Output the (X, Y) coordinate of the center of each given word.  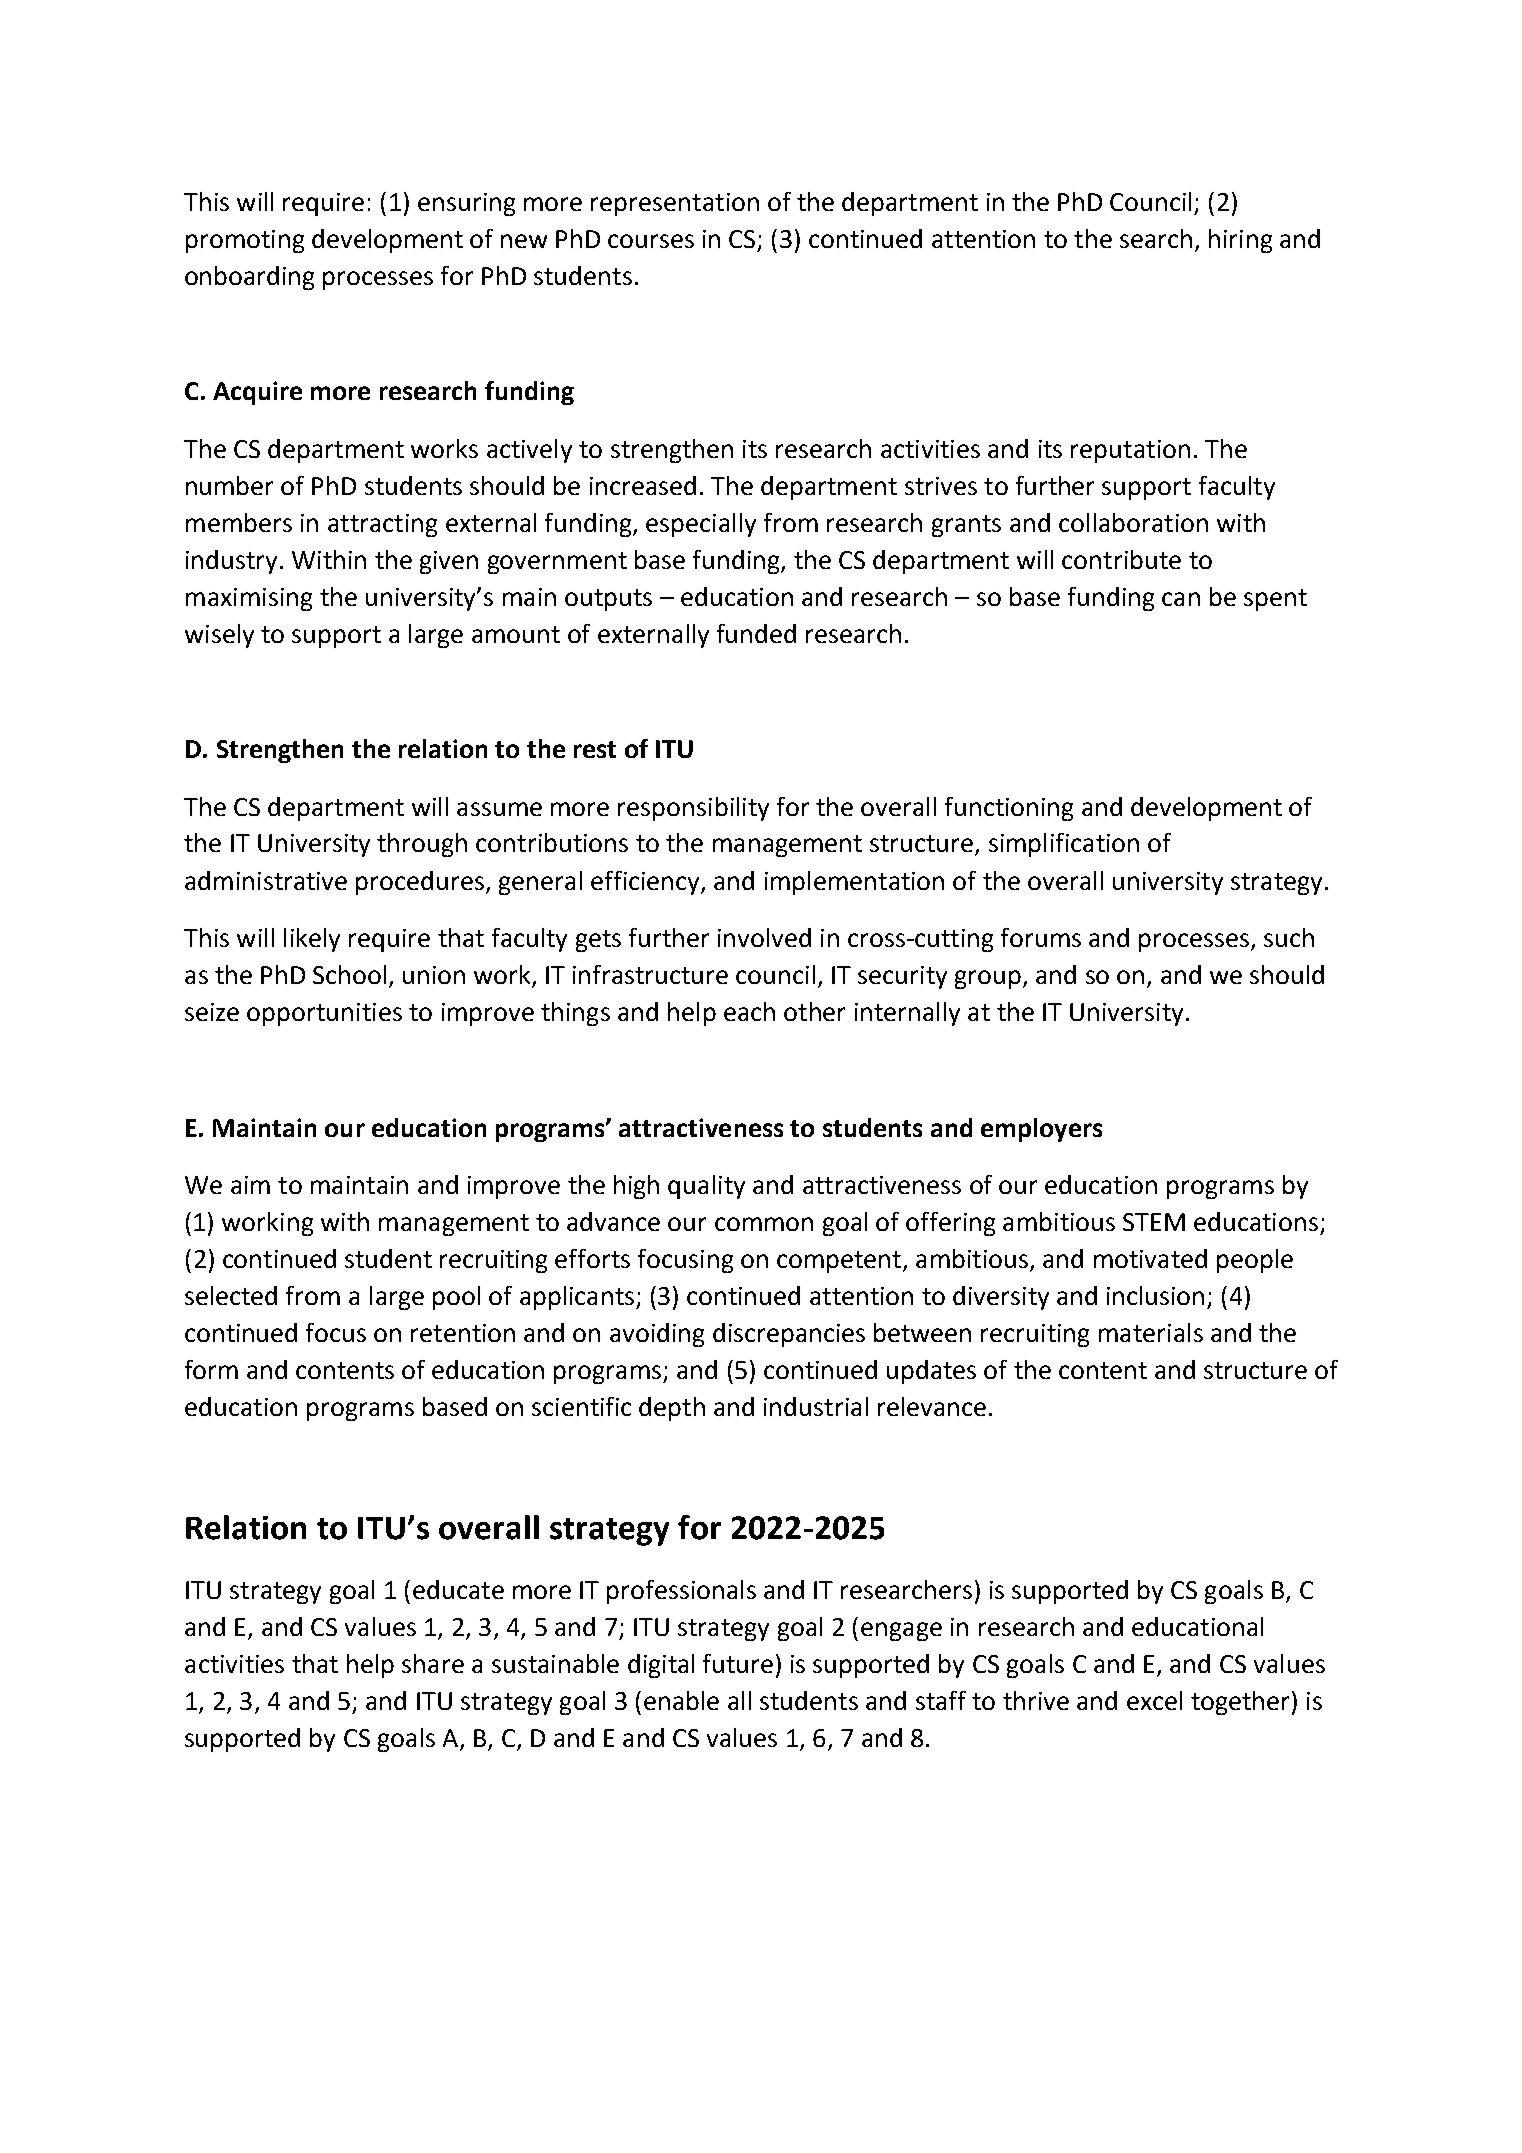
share (433, 1663)
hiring (1240, 241)
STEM (1154, 1222)
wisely (219, 636)
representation (675, 204)
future (738, 1663)
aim (250, 1185)
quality (706, 1187)
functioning (1009, 809)
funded (756, 633)
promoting (245, 241)
